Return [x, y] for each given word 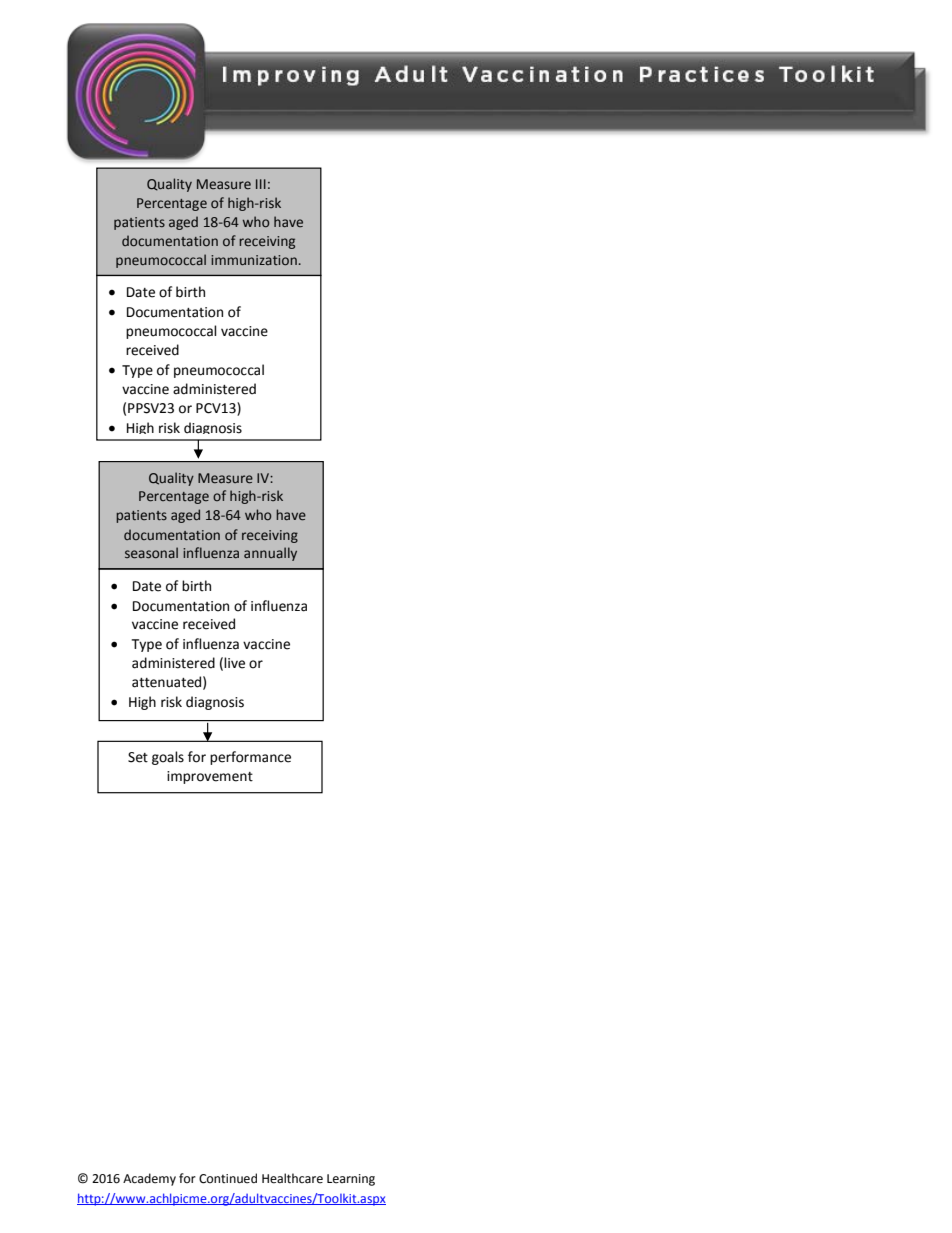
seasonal [151, 553]
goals [168, 758]
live [234, 663]
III [261, 184]
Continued [228, 1178]
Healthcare [292, 1178]
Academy [149, 1179]
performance [250, 758]
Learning [351, 1180]
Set [138, 757]
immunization [254, 260]
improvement [210, 777]
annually [270, 554]
